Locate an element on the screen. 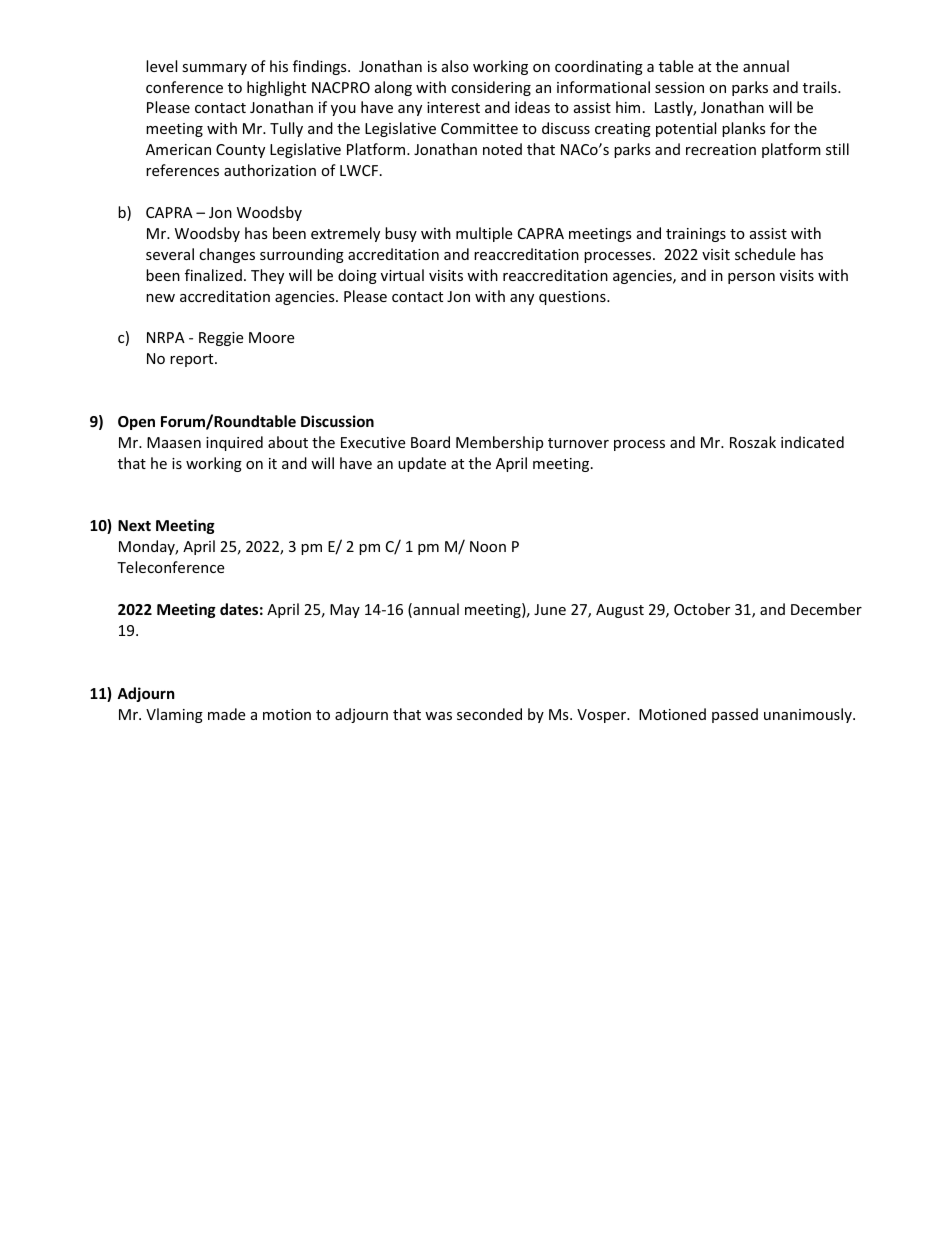  changes is located at coordinates (227, 255).
